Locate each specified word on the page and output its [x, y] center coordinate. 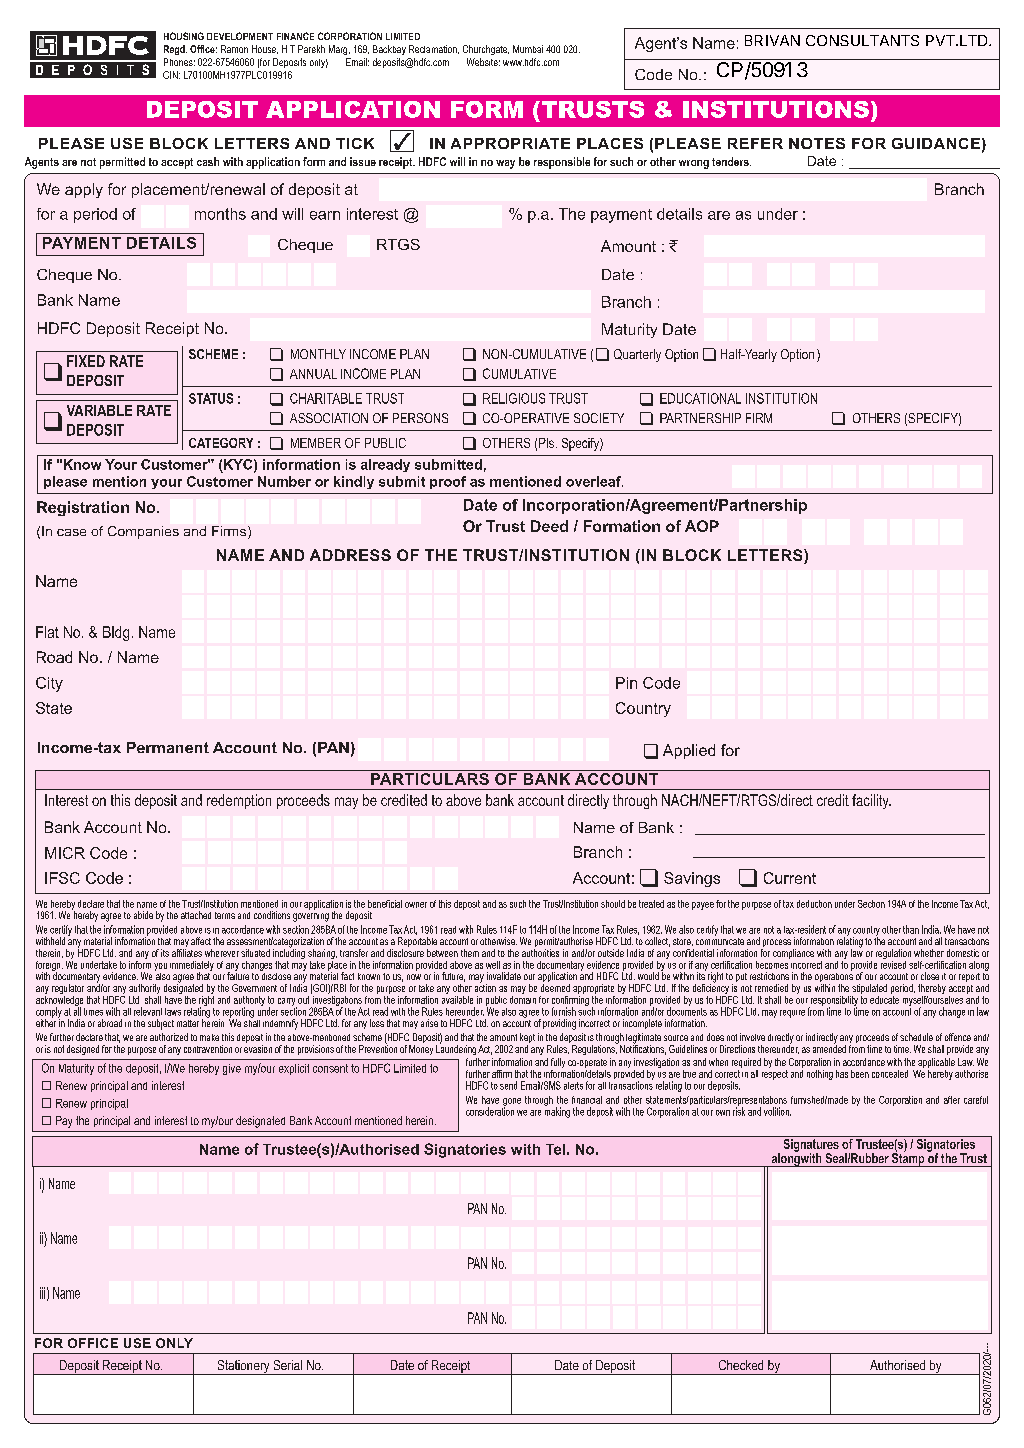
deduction [814, 904]
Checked [741, 1365]
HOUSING [184, 36]
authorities [540, 951]
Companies [143, 532]
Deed [549, 526]
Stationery [243, 1367]
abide [143, 915]
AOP [702, 526]
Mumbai [528, 49]
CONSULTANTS [862, 40]
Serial [288, 1365]
